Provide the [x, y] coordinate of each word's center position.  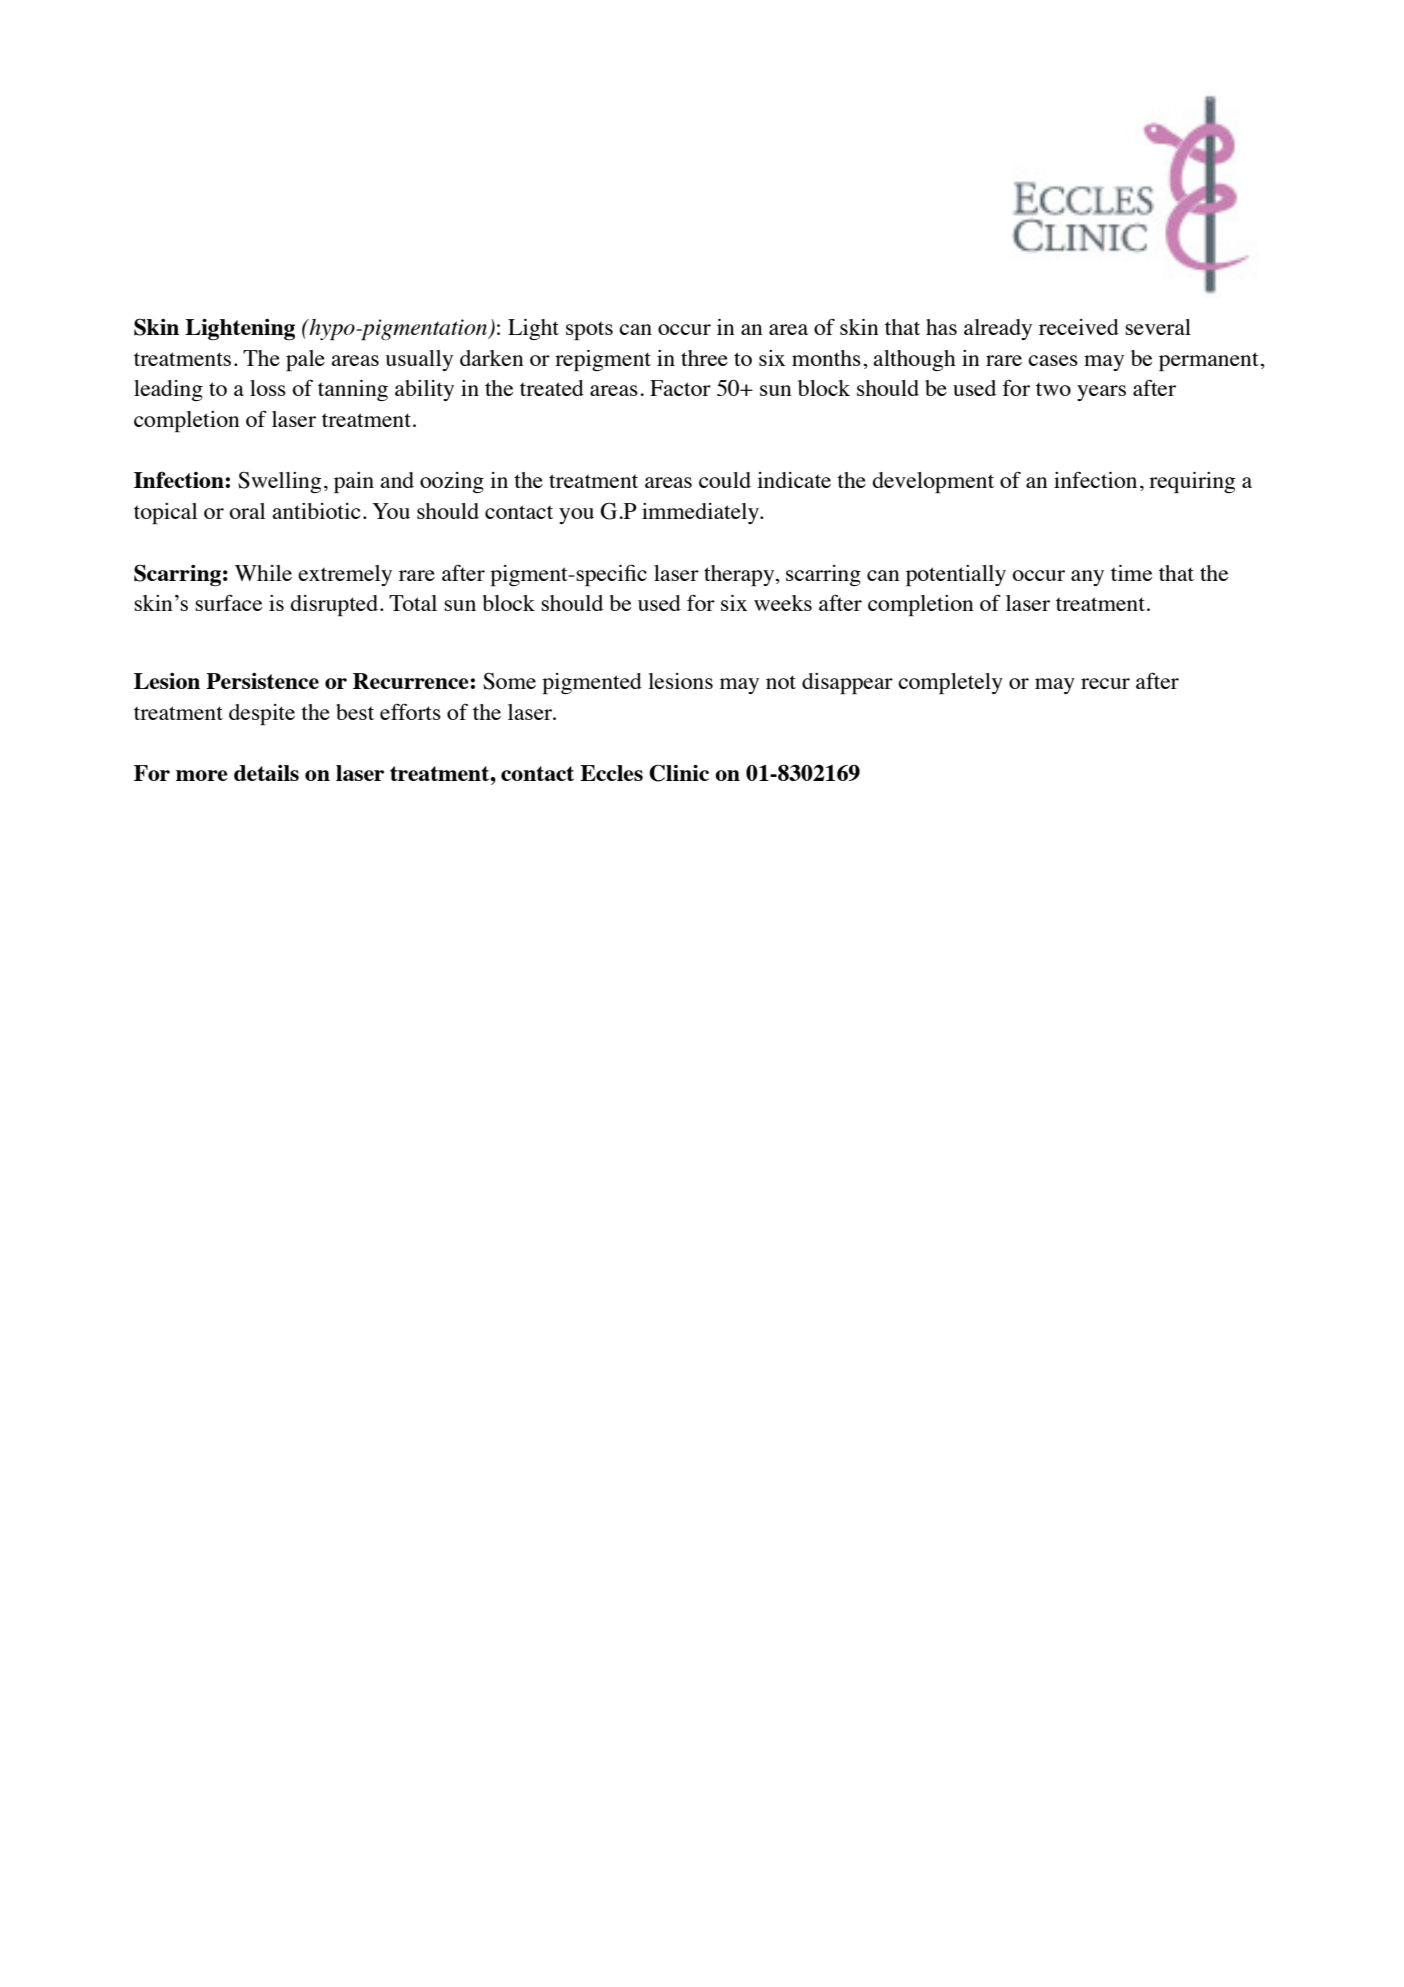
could [725, 480]
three [704, 358]
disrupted [335, 605]
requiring [1192, 482]
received [1079, 327]
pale [305, 360]
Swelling [279, 482]
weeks [783, 603]
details [266, 773]
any [1087, 578]
